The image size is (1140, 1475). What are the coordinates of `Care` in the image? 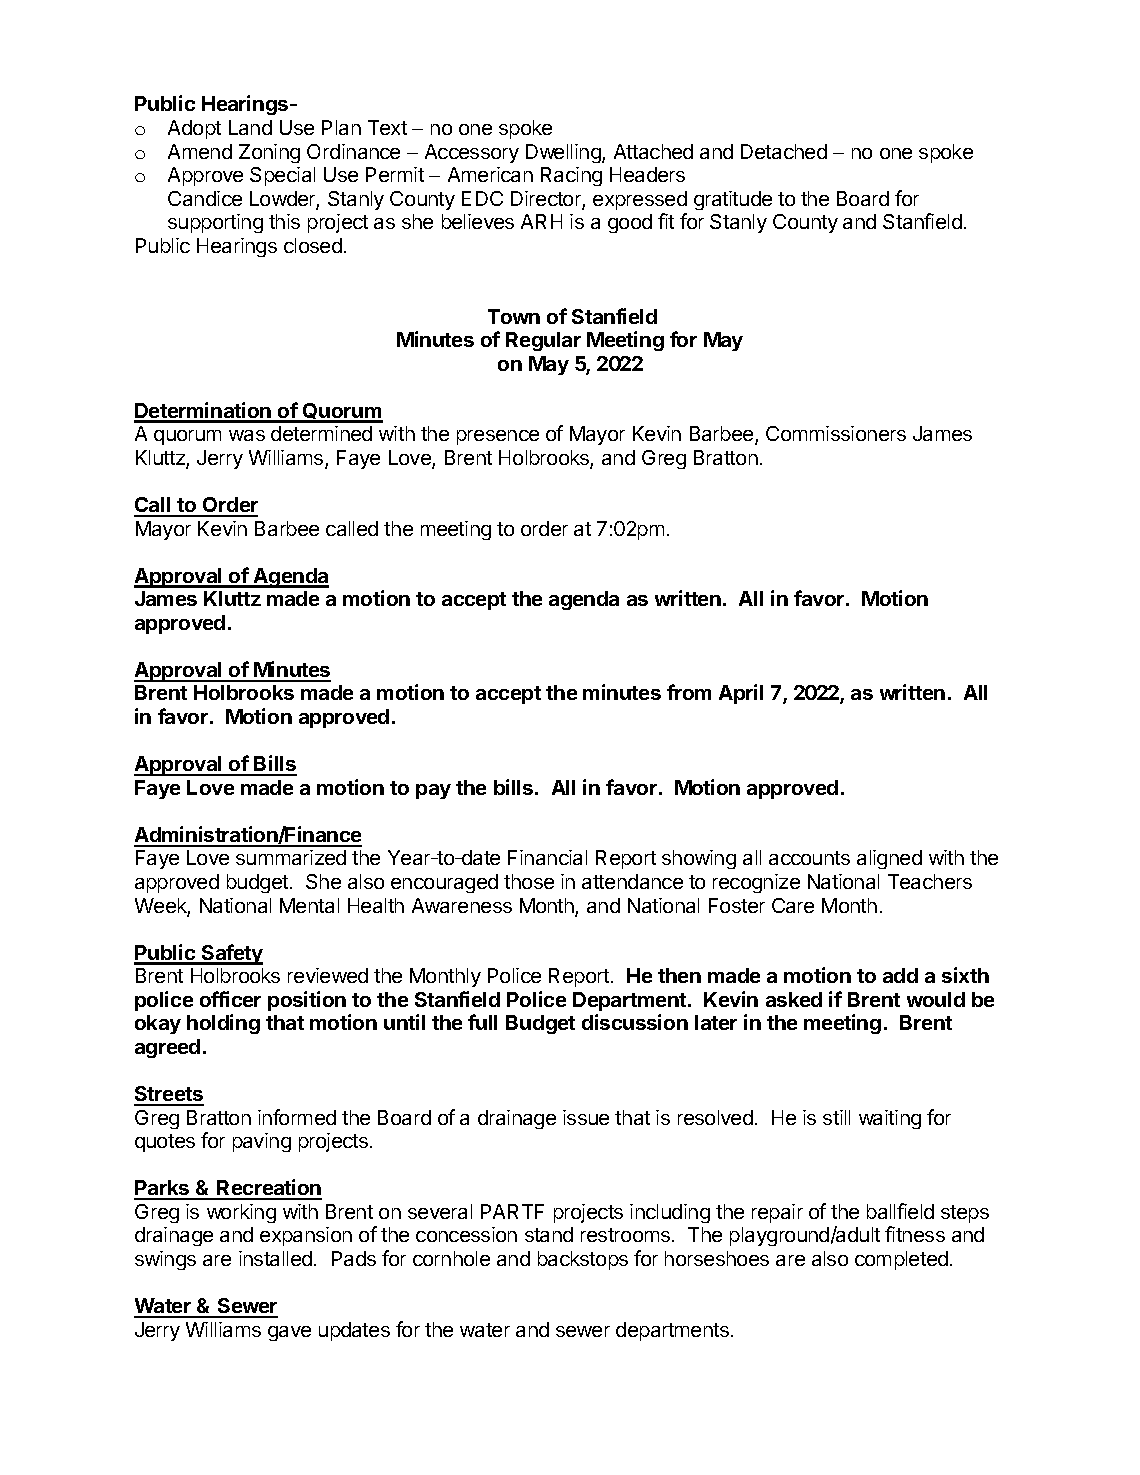 It's located at (793, 905).
